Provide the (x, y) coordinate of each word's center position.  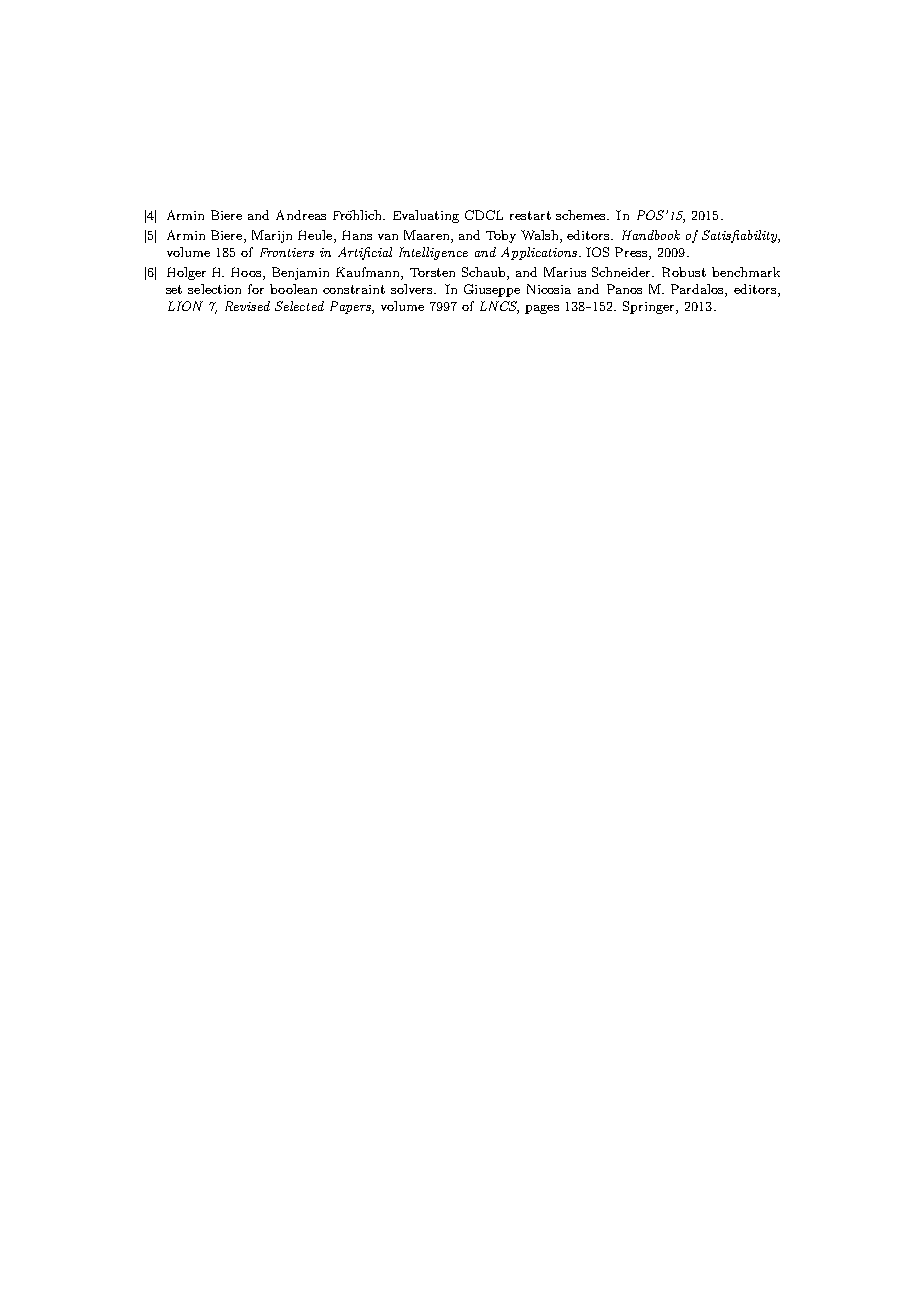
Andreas (301, 215)
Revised (247, 306)
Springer (650, 307)
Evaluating (426, 216)
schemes (582, 215)
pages (542, 309)
